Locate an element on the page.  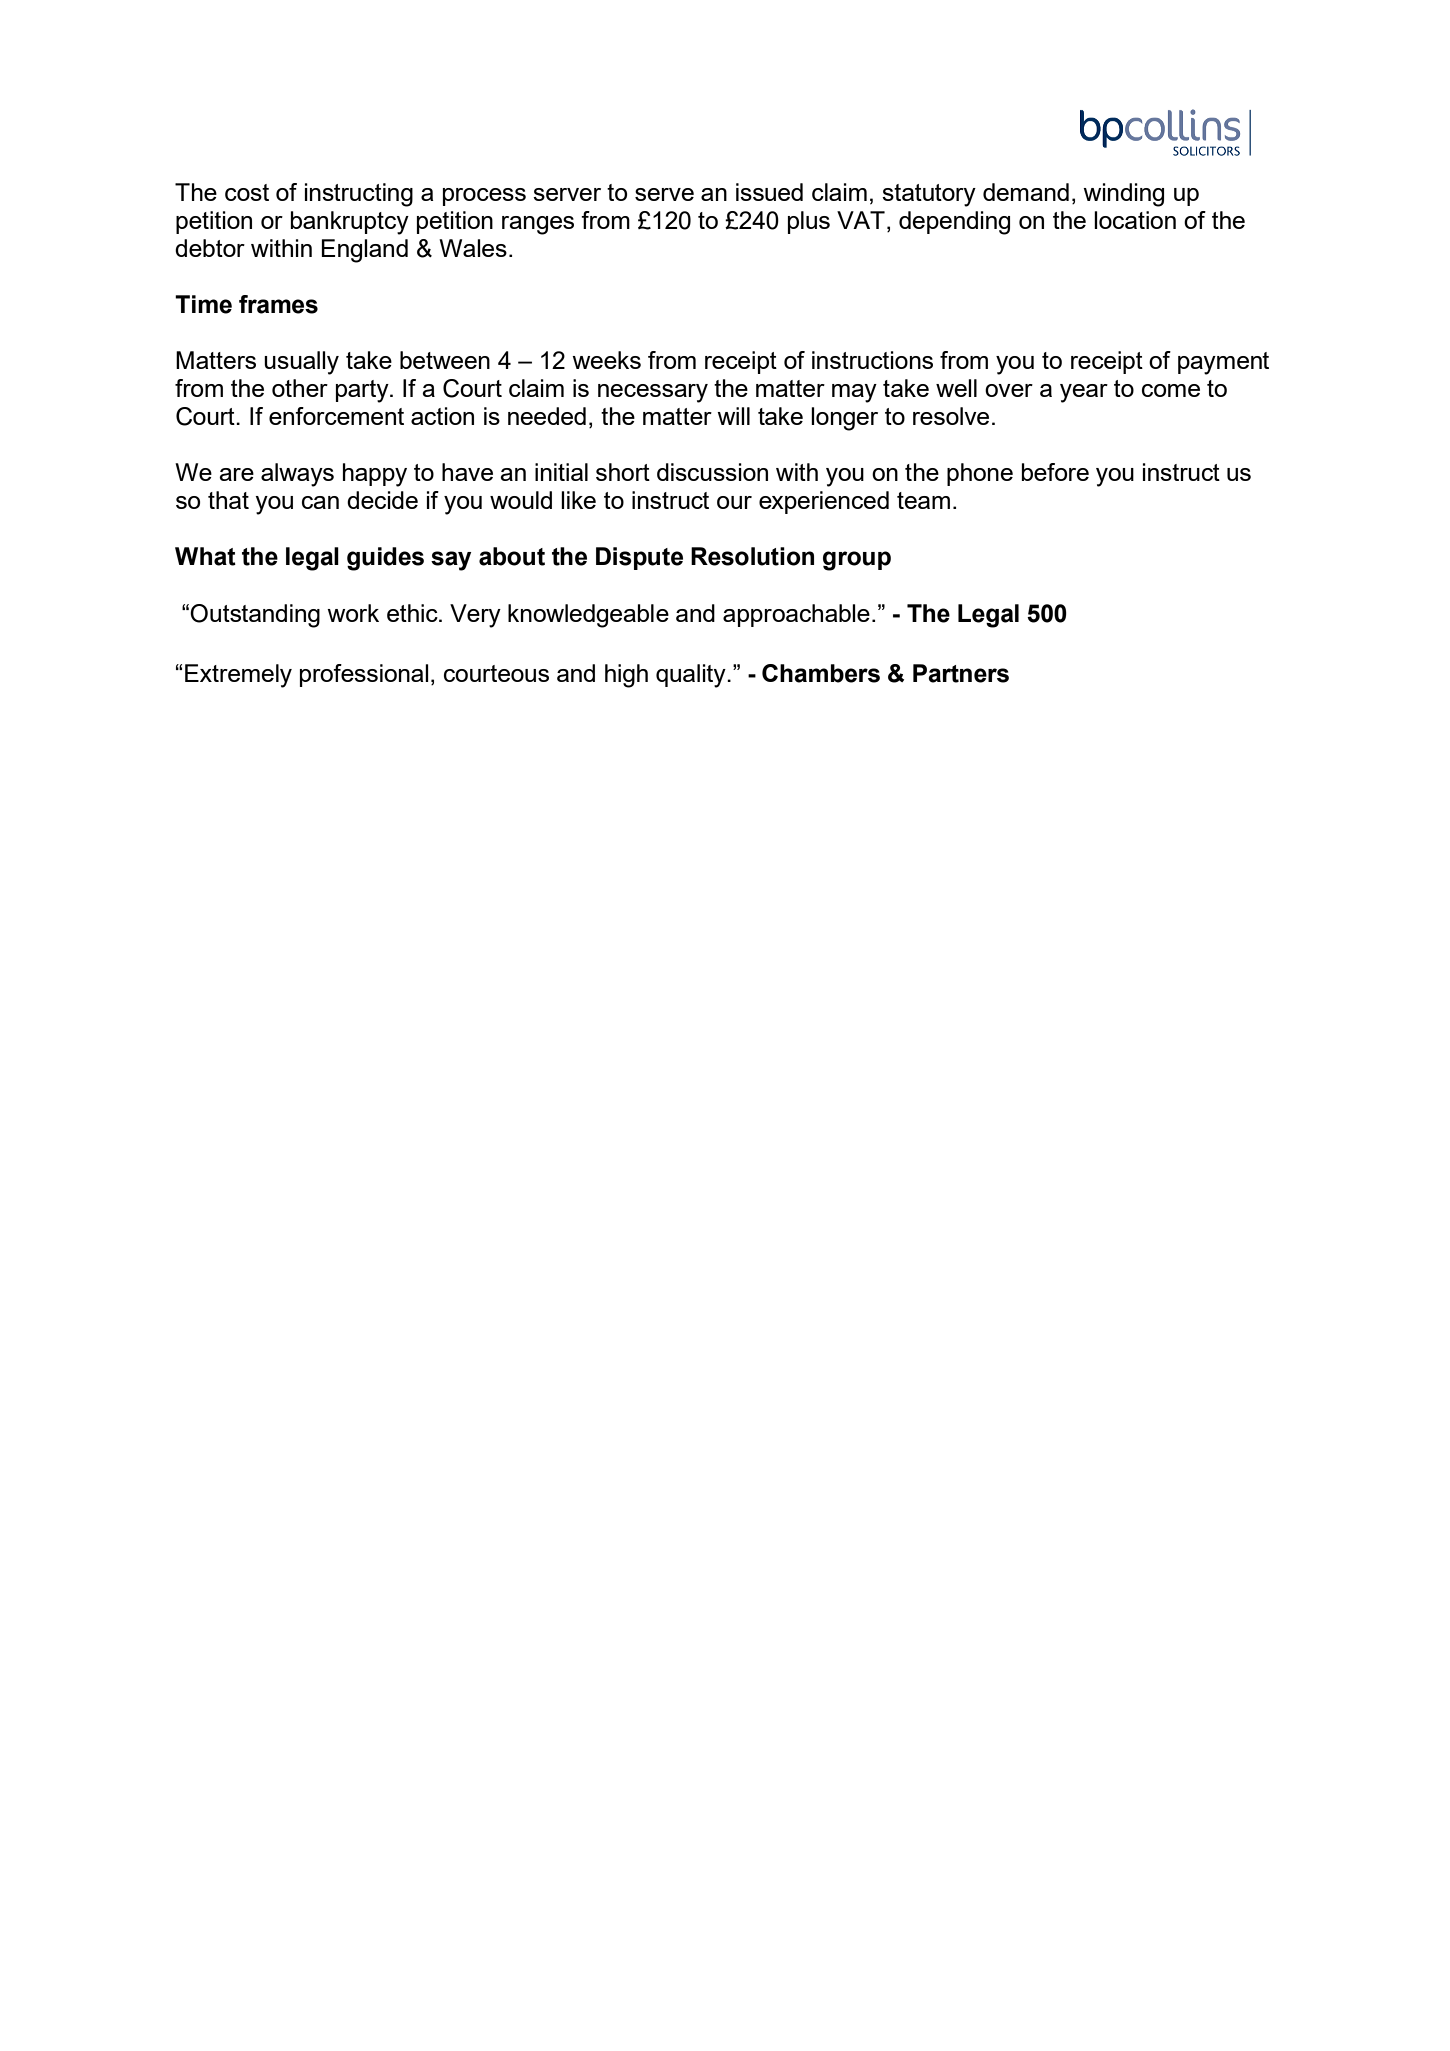
issued is located at coordinates (769, 192).
